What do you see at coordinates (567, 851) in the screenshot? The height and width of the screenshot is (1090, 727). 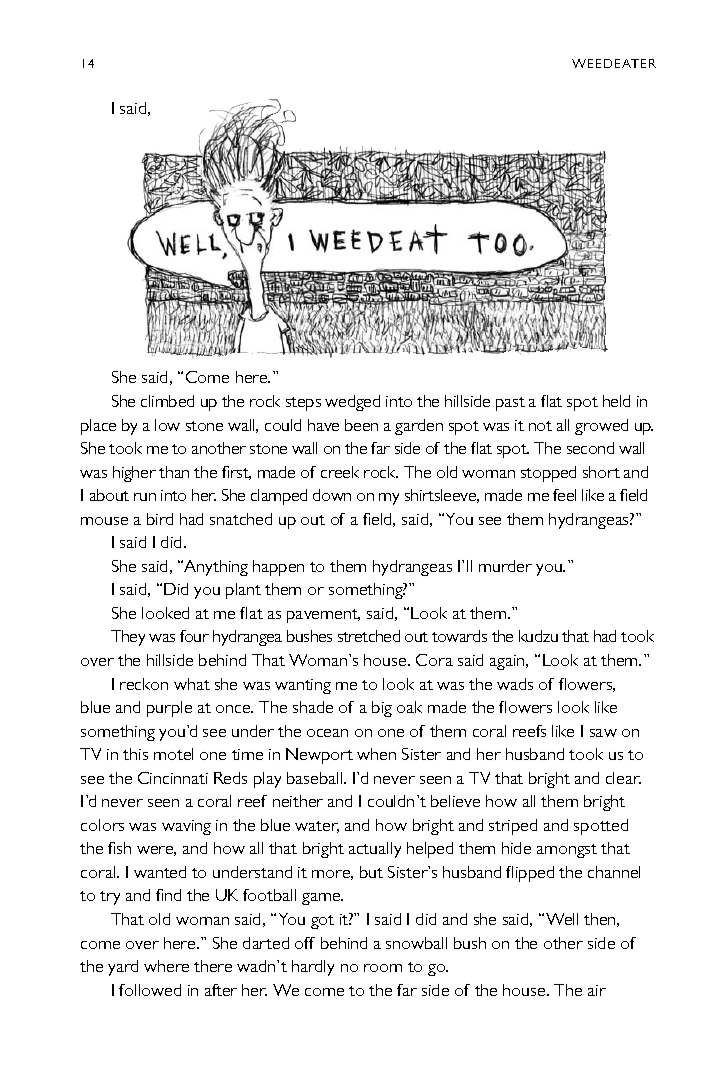 I see `amongst` at bounding box center [567, 851].
